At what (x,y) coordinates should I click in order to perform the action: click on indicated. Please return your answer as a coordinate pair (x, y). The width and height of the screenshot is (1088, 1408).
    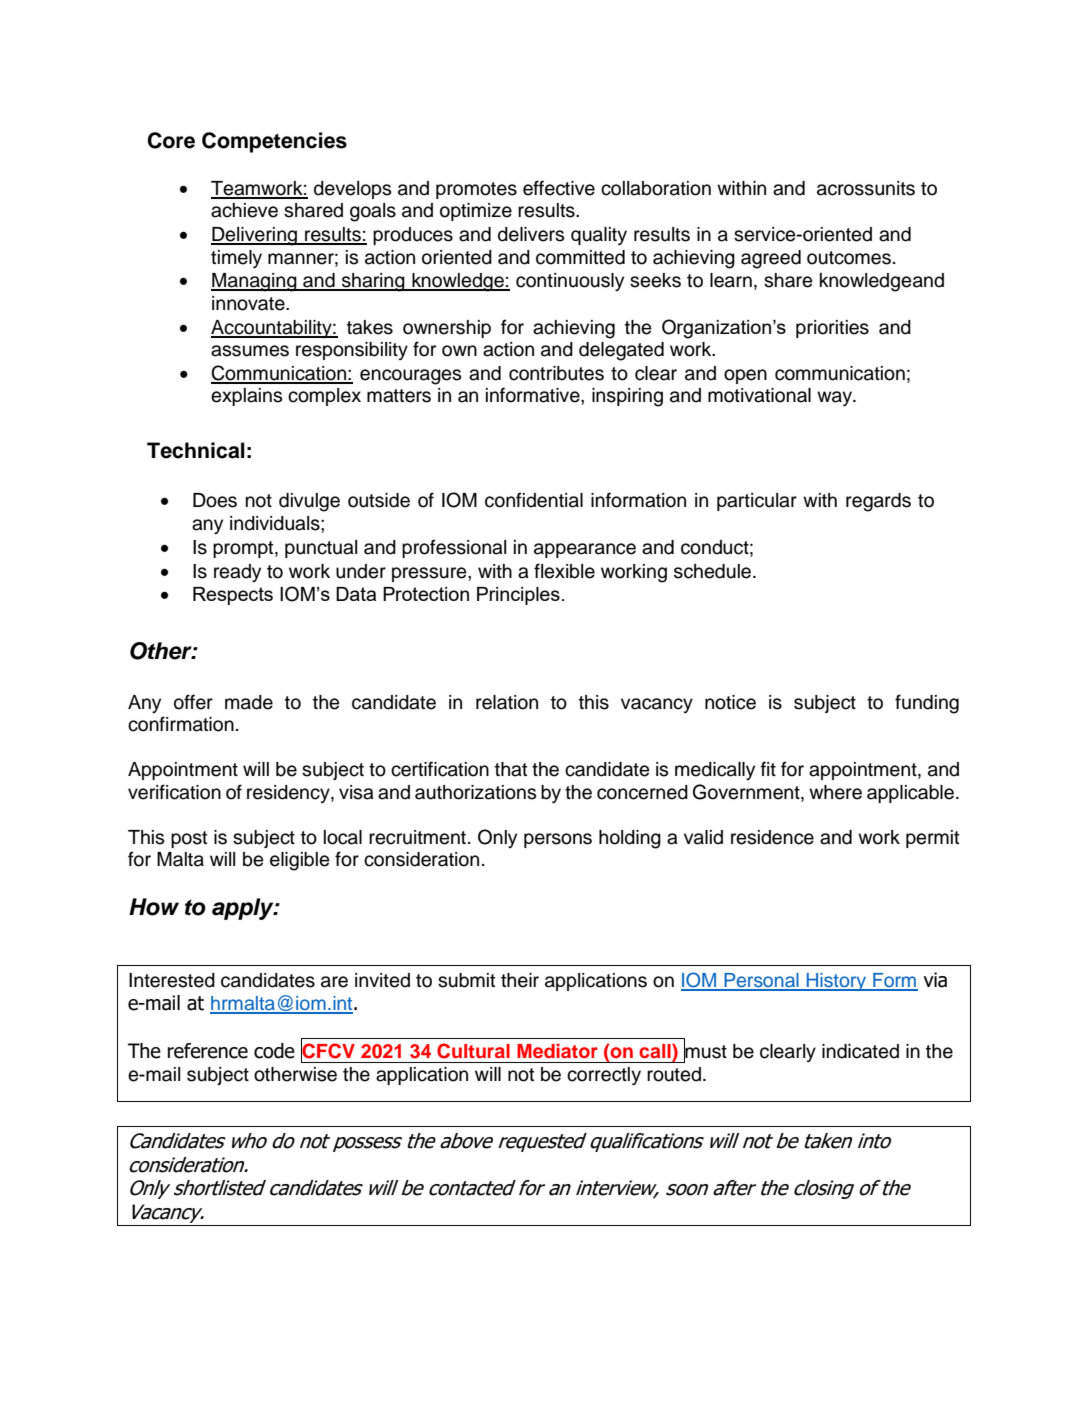
    Looking at the image, I should click on (860, 1051).
